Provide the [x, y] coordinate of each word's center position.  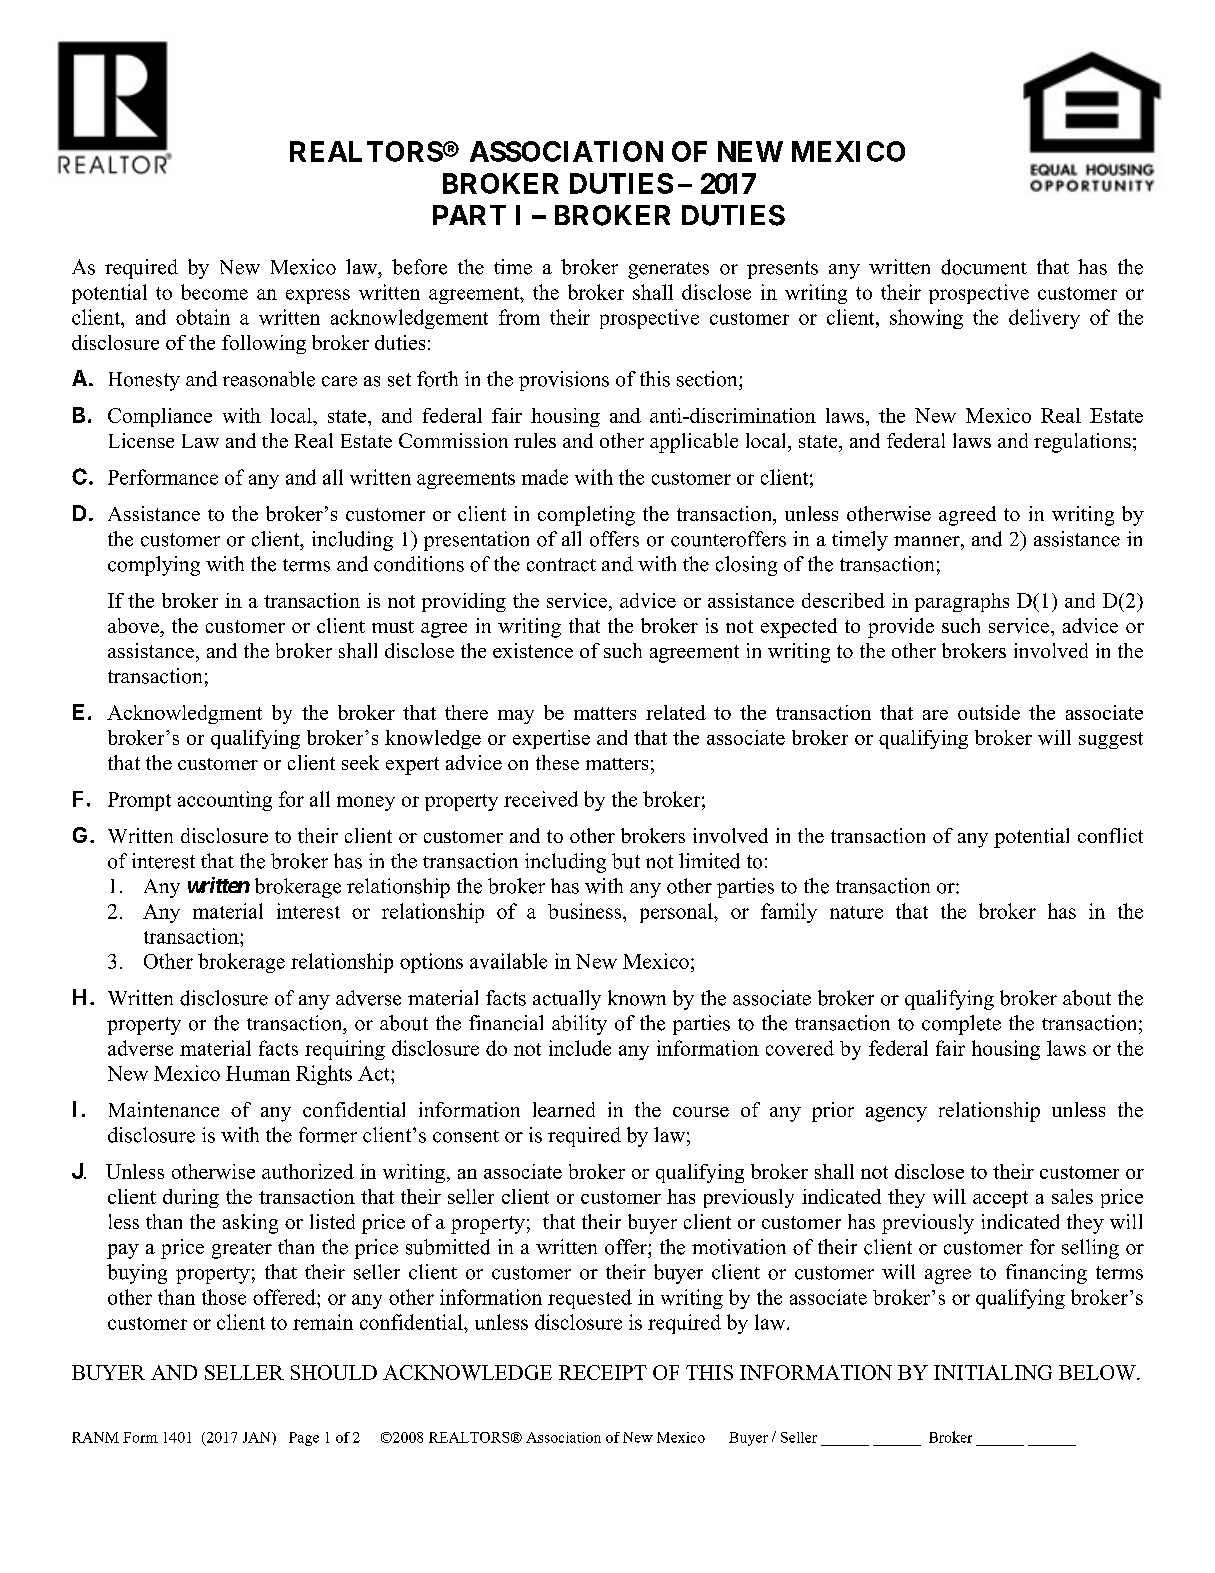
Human [258, 1073]
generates [668, 270]
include [580, 1048]
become [214, 292]
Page [304, 1439]
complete [961, 1025]
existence [533, 650]
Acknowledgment [184, 714]
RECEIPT [603, 1372]
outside [989, 712]
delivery [1044, 319]
